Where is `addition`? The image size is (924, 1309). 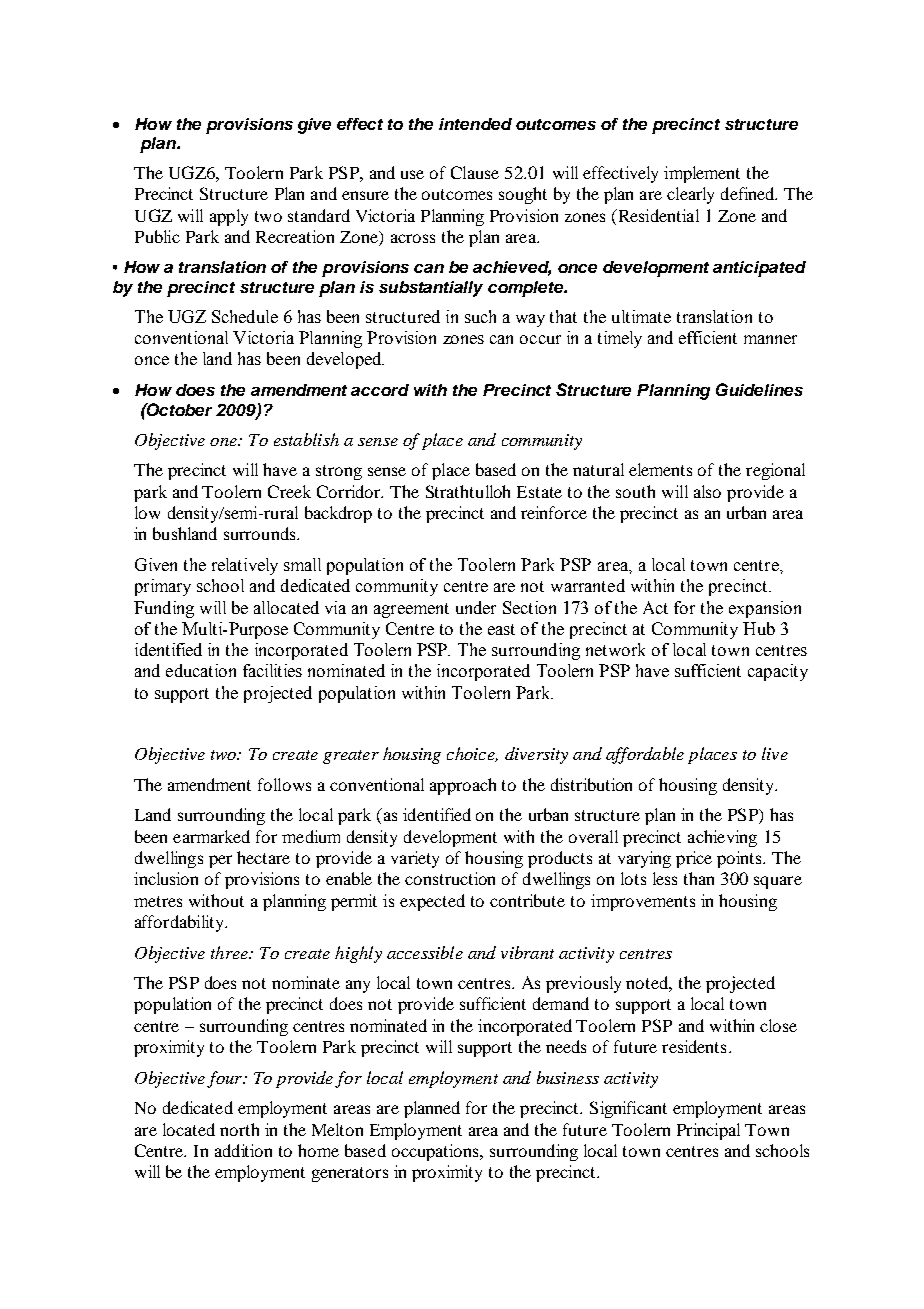
addition is located at coordinates (243, 1150).
